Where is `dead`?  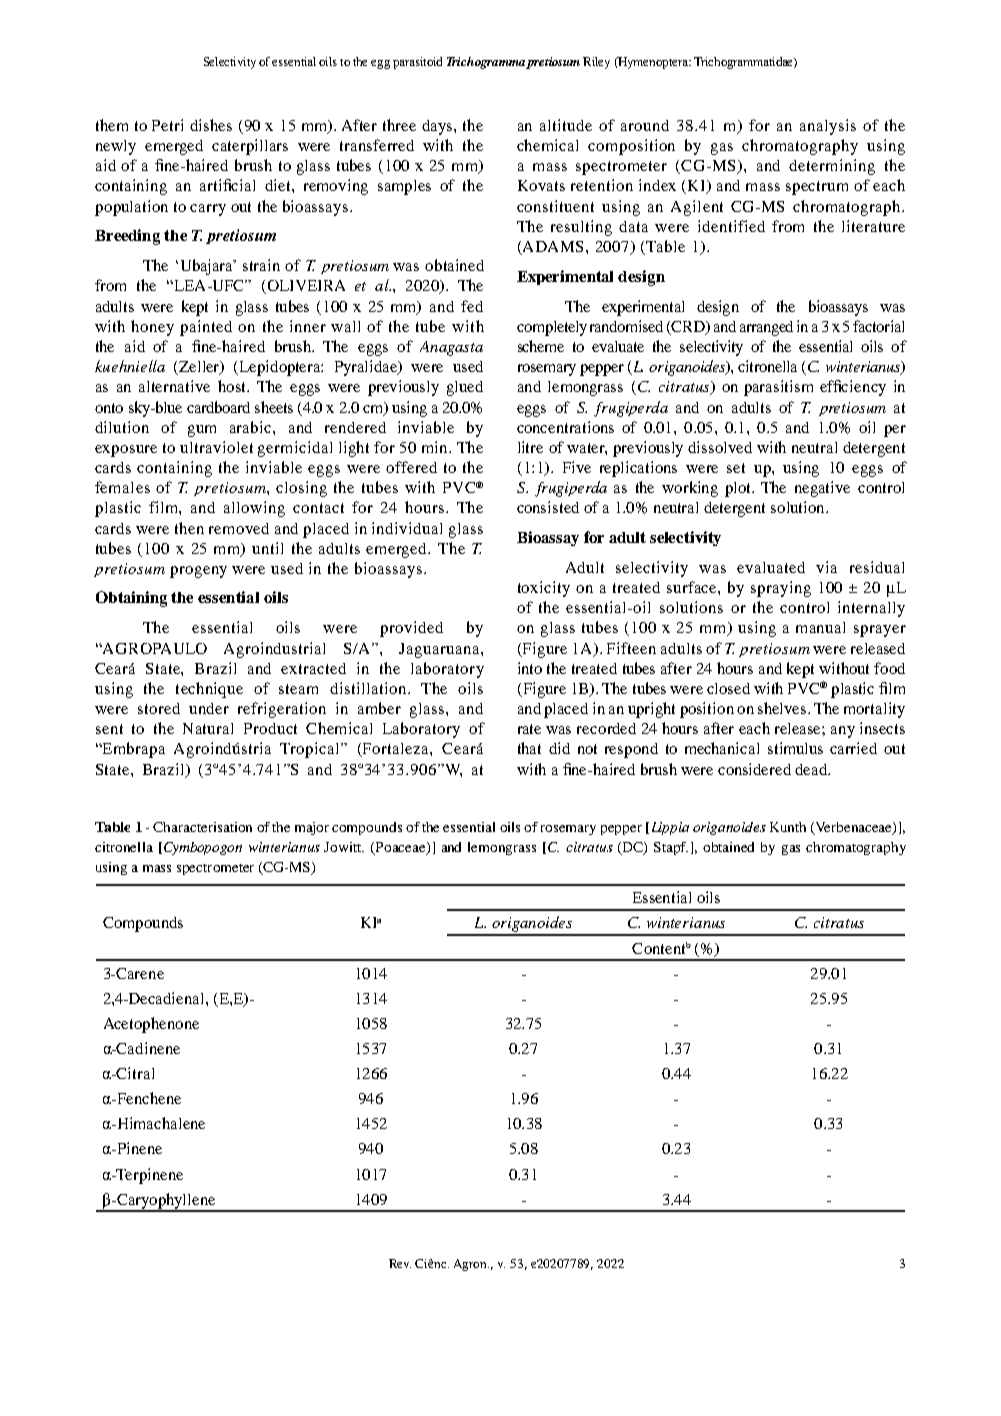 dead is located at coordinates (812, 769).
